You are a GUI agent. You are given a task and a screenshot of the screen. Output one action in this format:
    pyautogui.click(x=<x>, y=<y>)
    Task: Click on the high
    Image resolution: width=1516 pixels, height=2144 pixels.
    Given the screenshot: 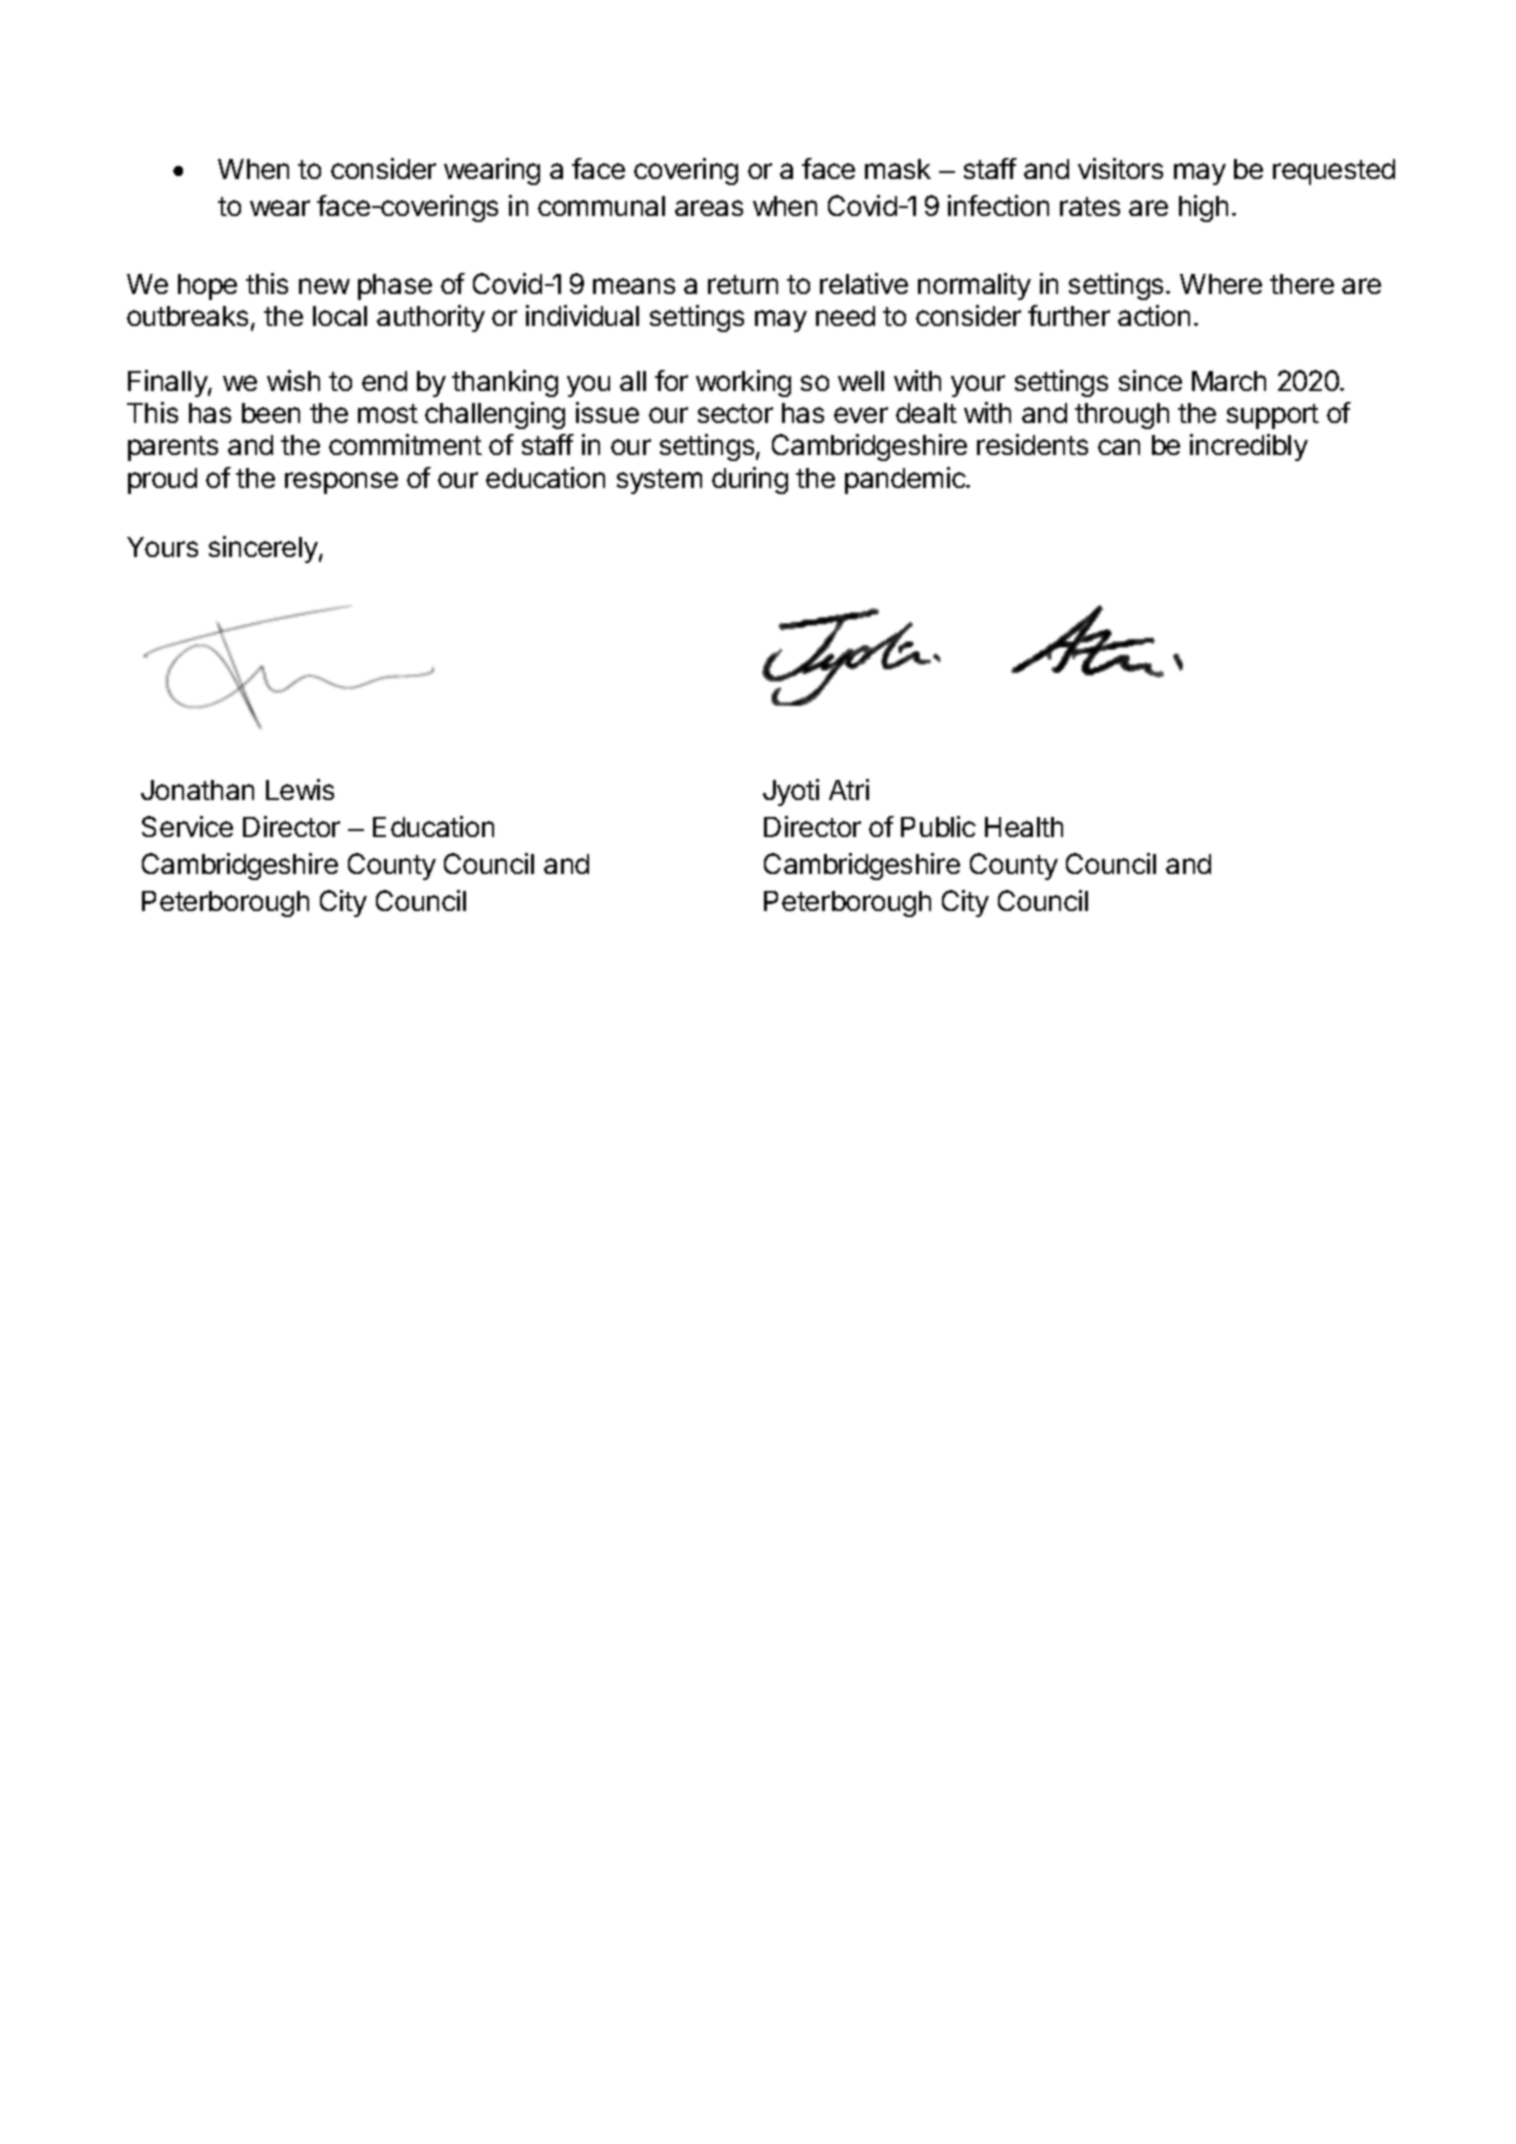 What is the action you would take?
    pyautogui.click(x=1203, y=208)
